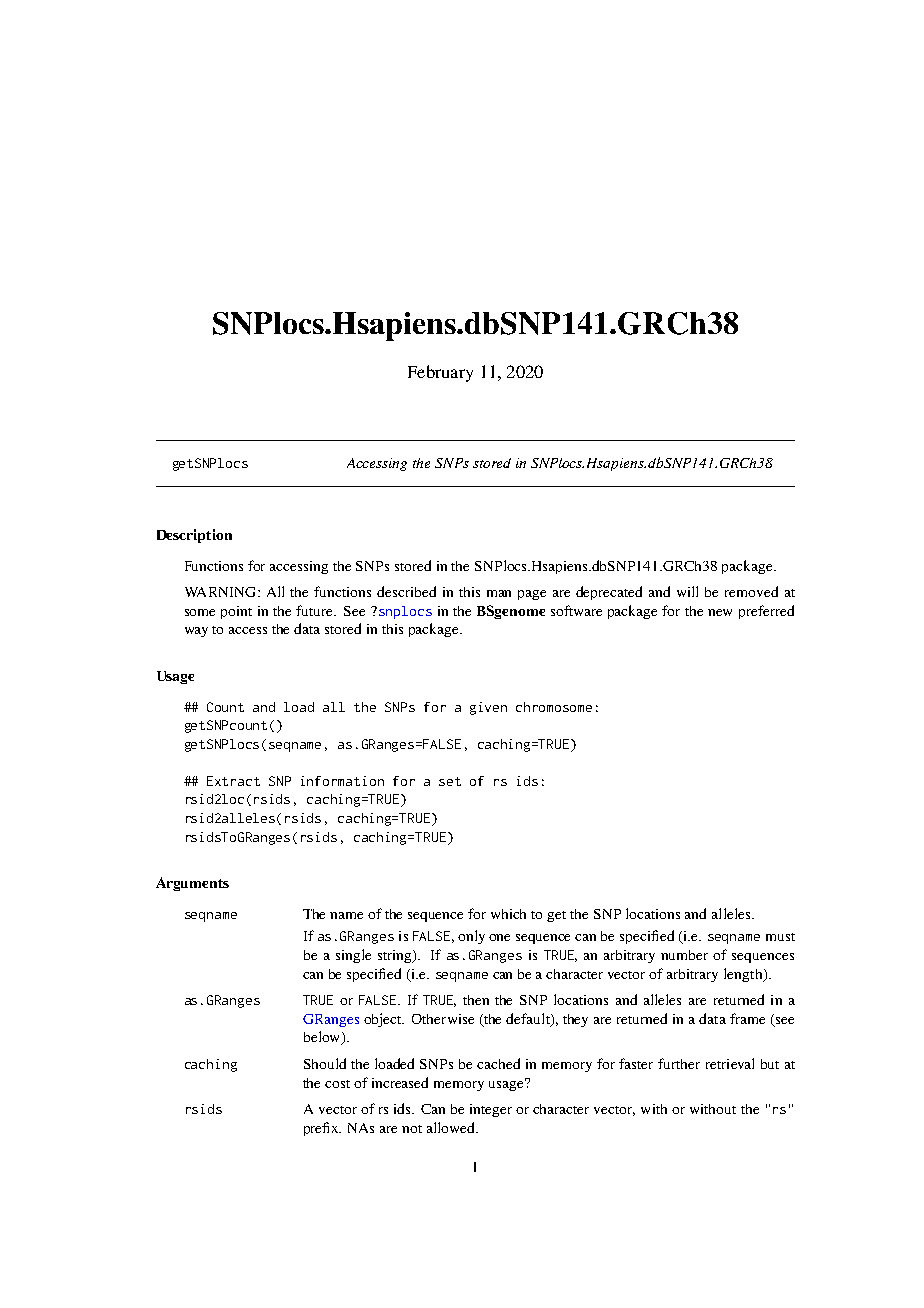 The image size is (924, 1308). I want to click on removed, so click(751, 591).
